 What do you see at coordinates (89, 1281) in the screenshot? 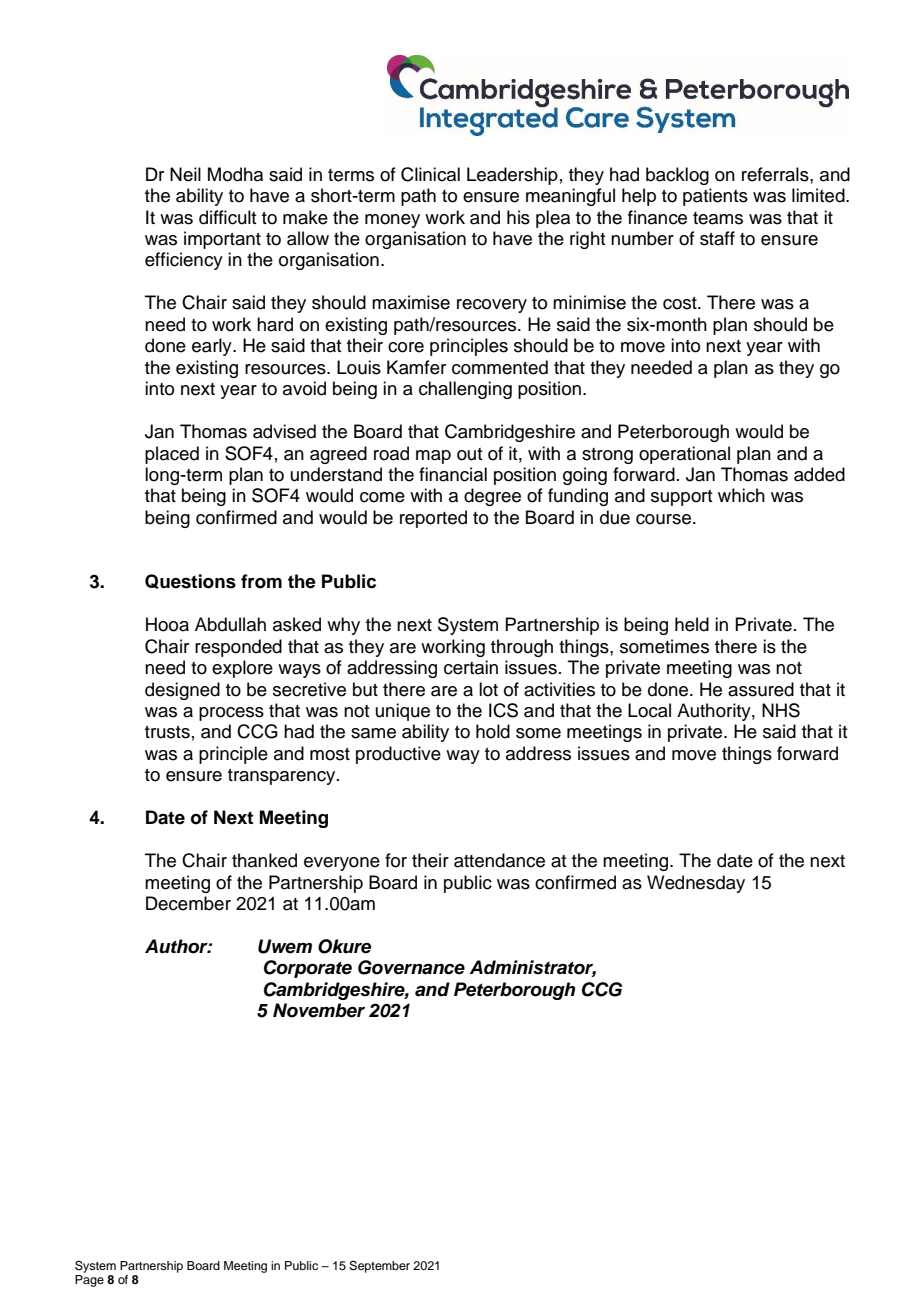
I see `Page` at bounding box center [89, 1281].
